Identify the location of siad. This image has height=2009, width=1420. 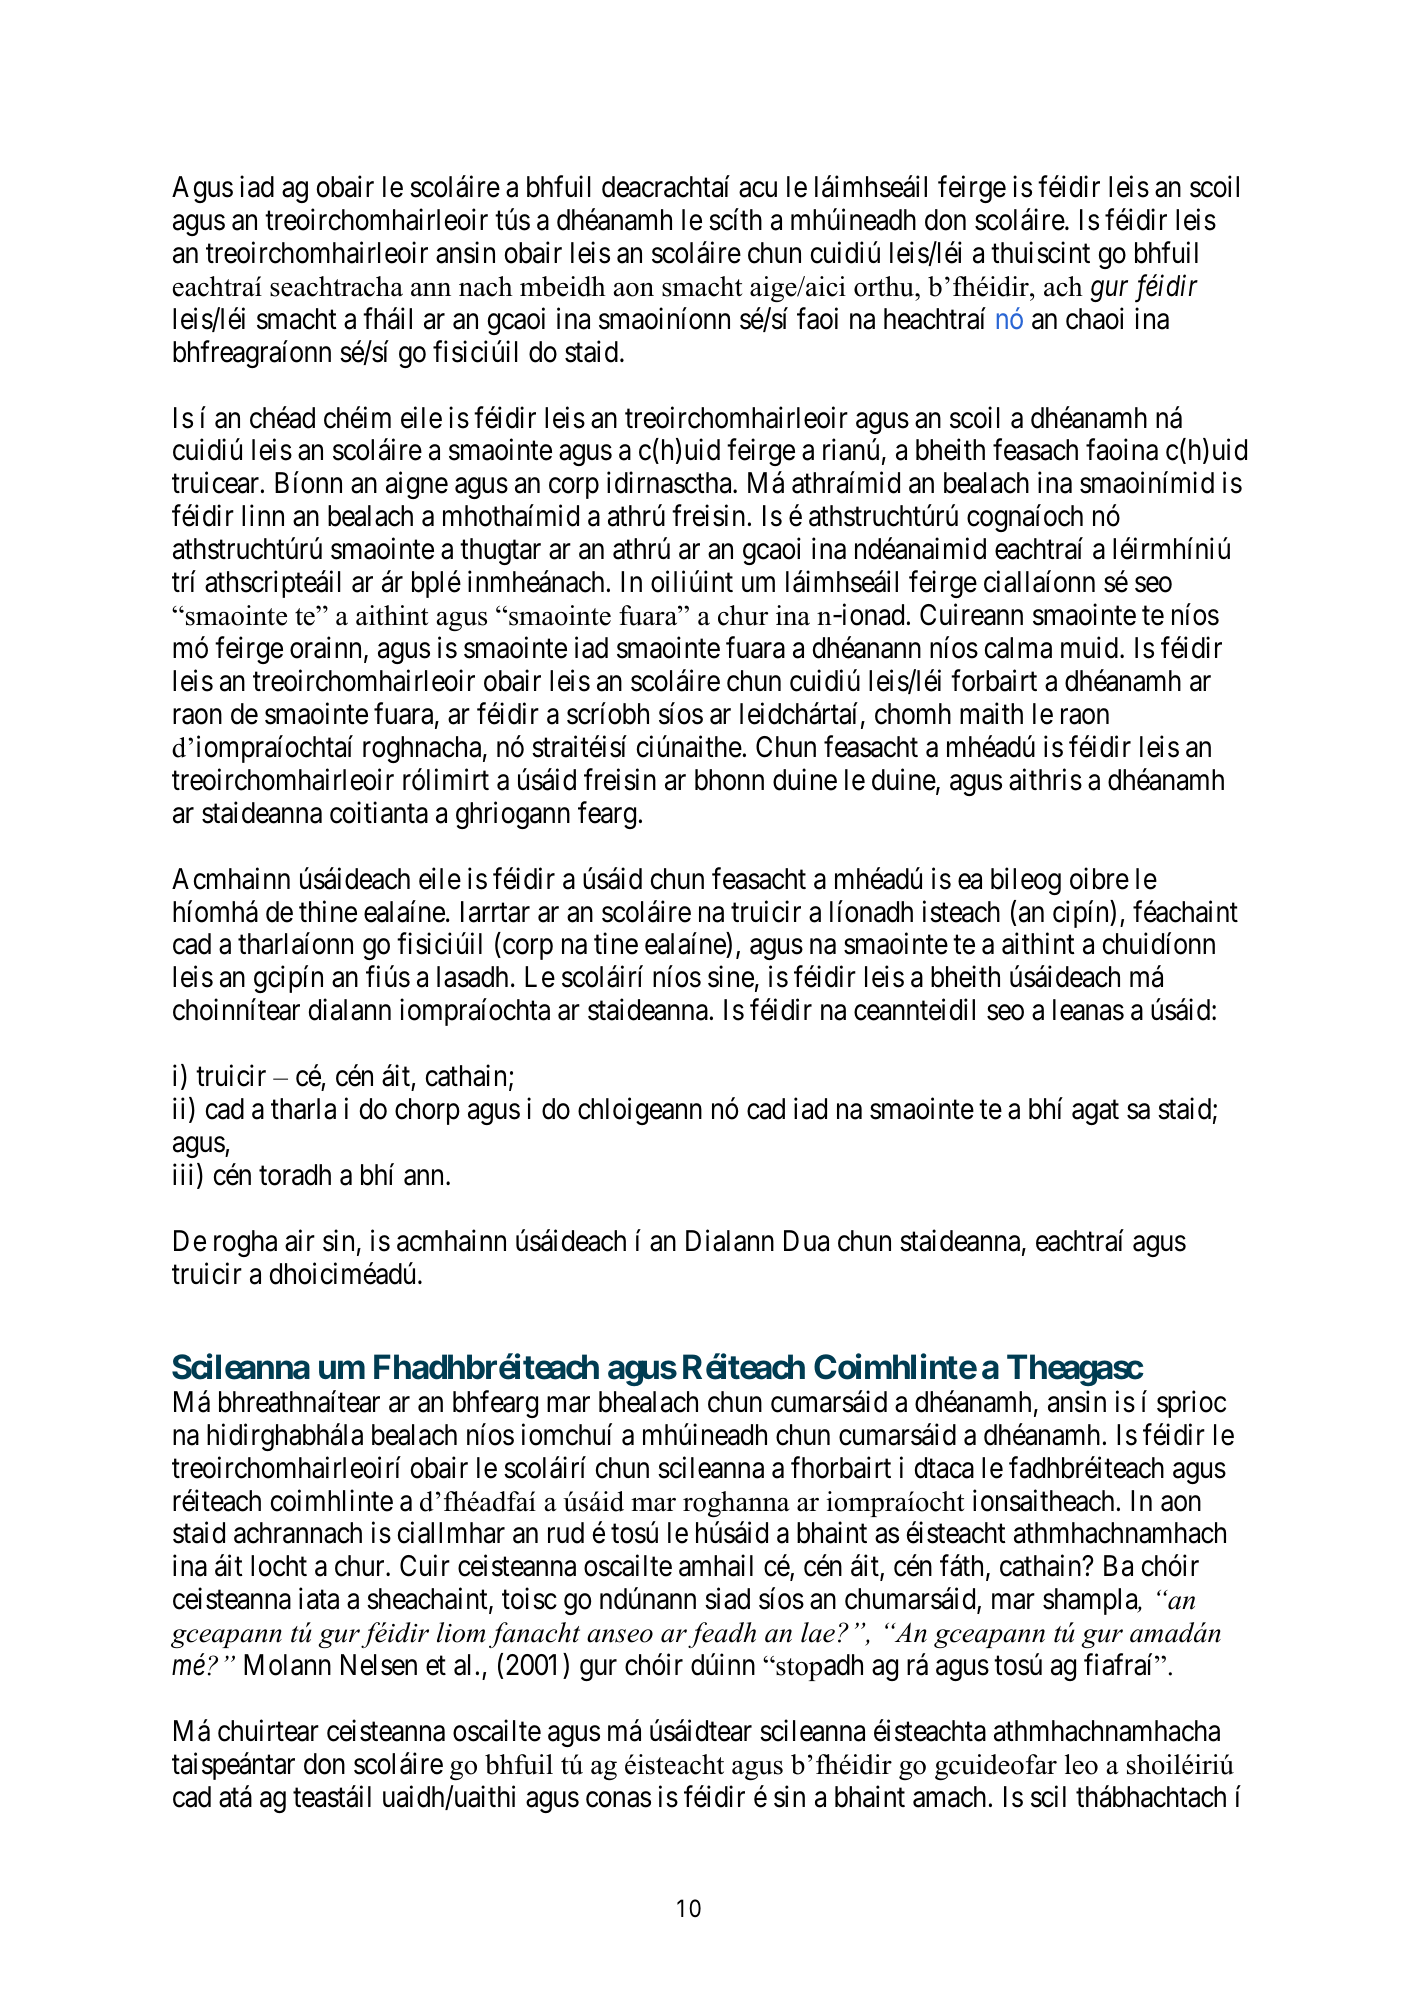
(727, 1599).
